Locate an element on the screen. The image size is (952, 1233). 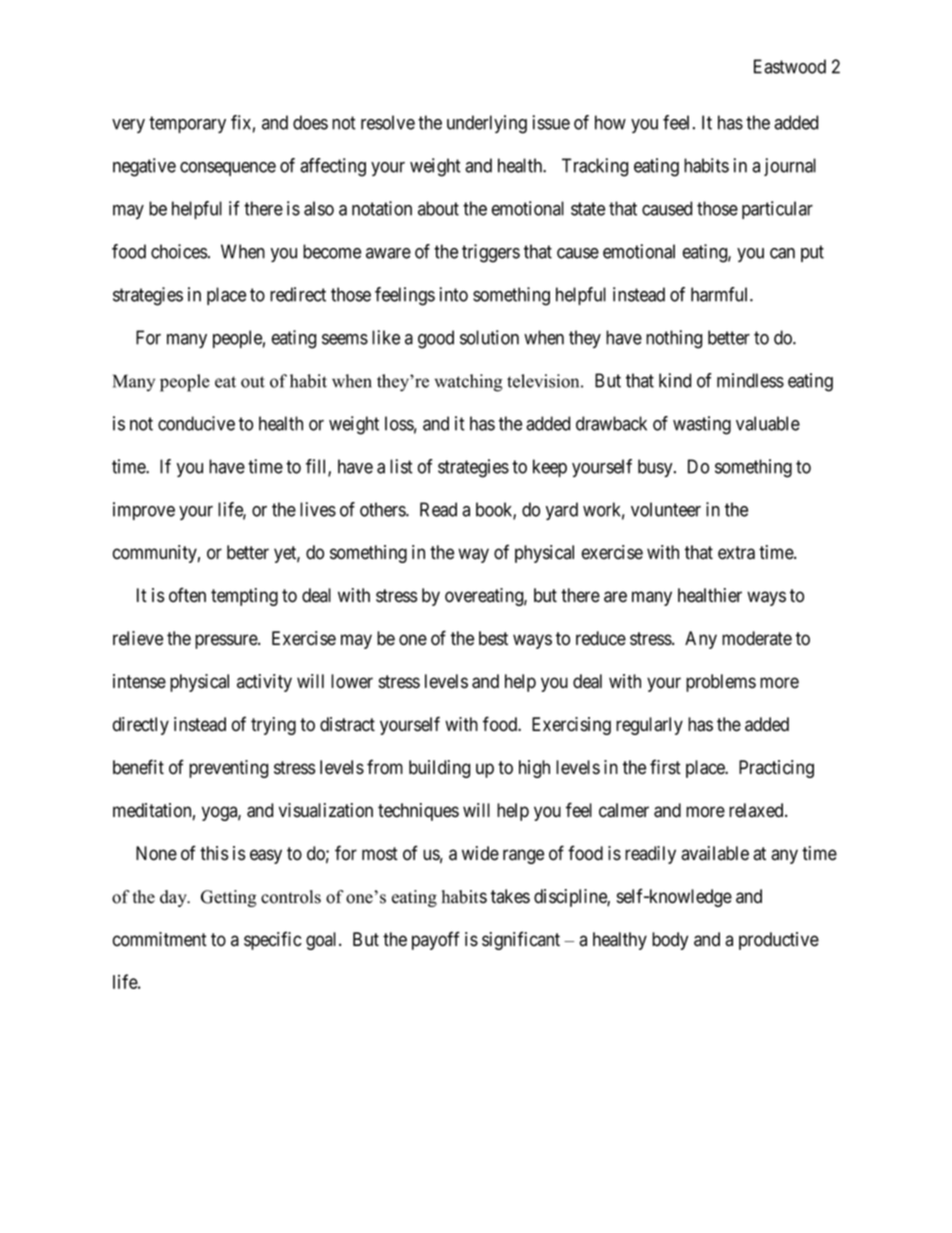
Getting is located at coordinates (228, 898).
